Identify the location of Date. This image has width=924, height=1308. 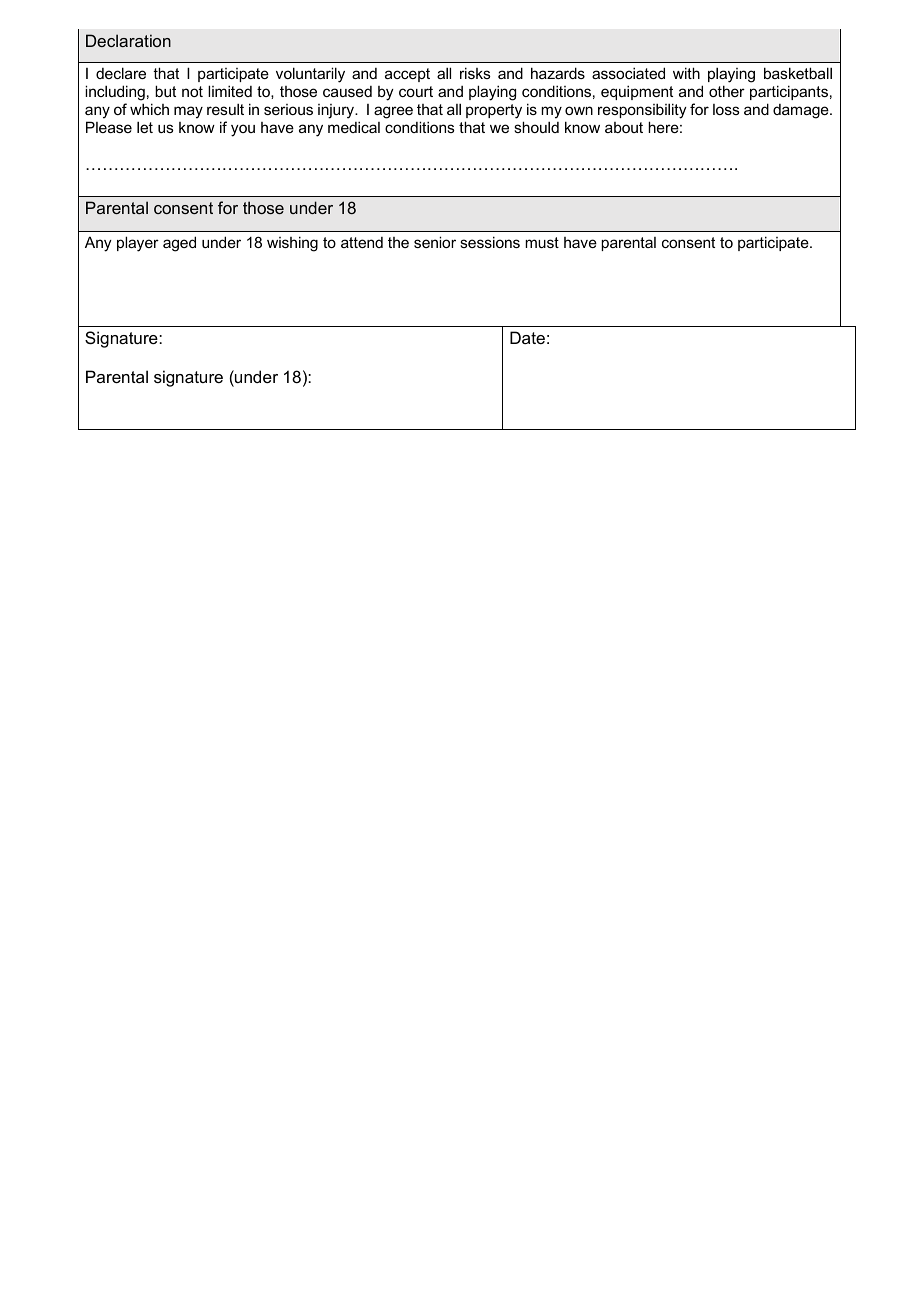
(527, 337).
